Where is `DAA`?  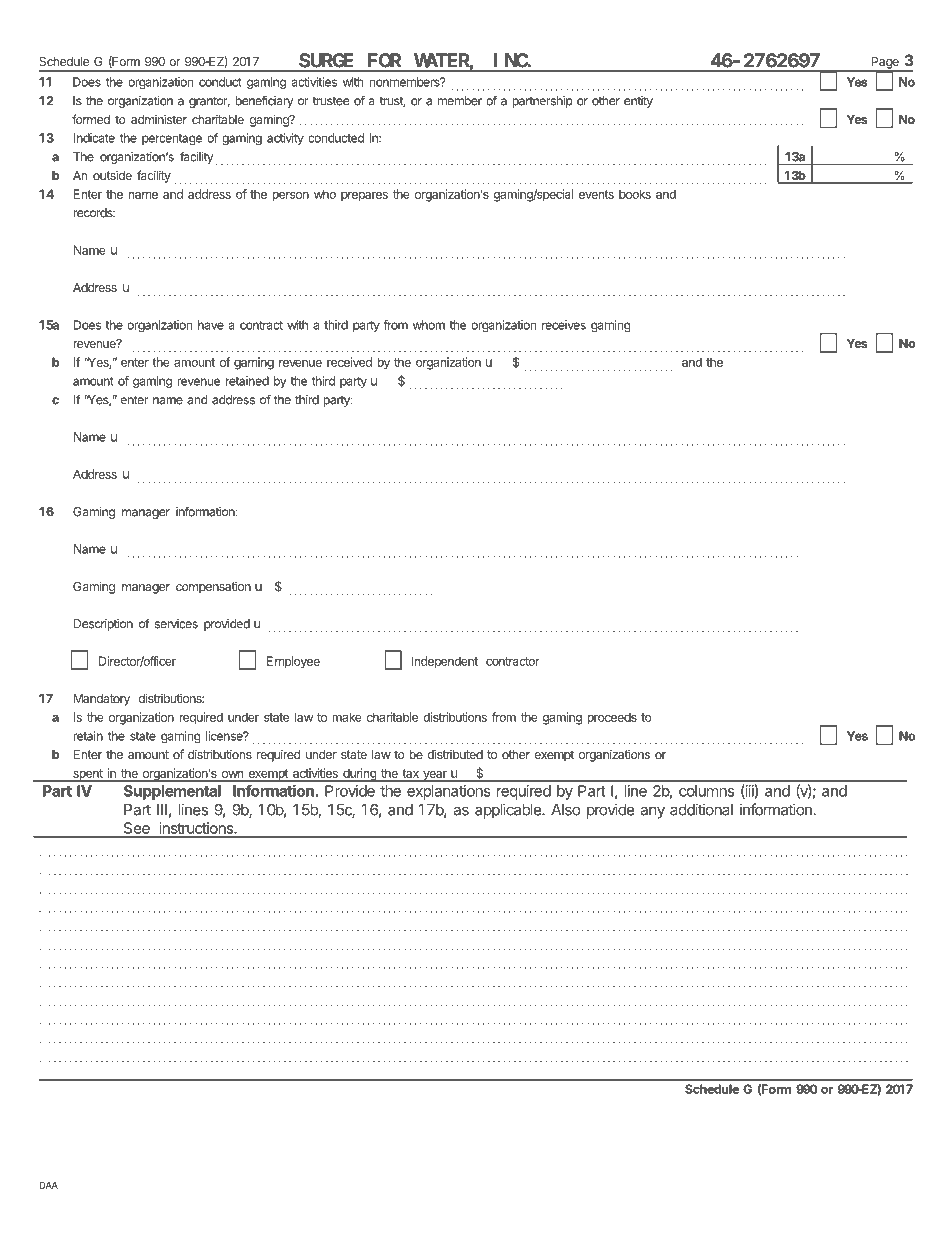
DAA is located at coordinates (49, 1185).
